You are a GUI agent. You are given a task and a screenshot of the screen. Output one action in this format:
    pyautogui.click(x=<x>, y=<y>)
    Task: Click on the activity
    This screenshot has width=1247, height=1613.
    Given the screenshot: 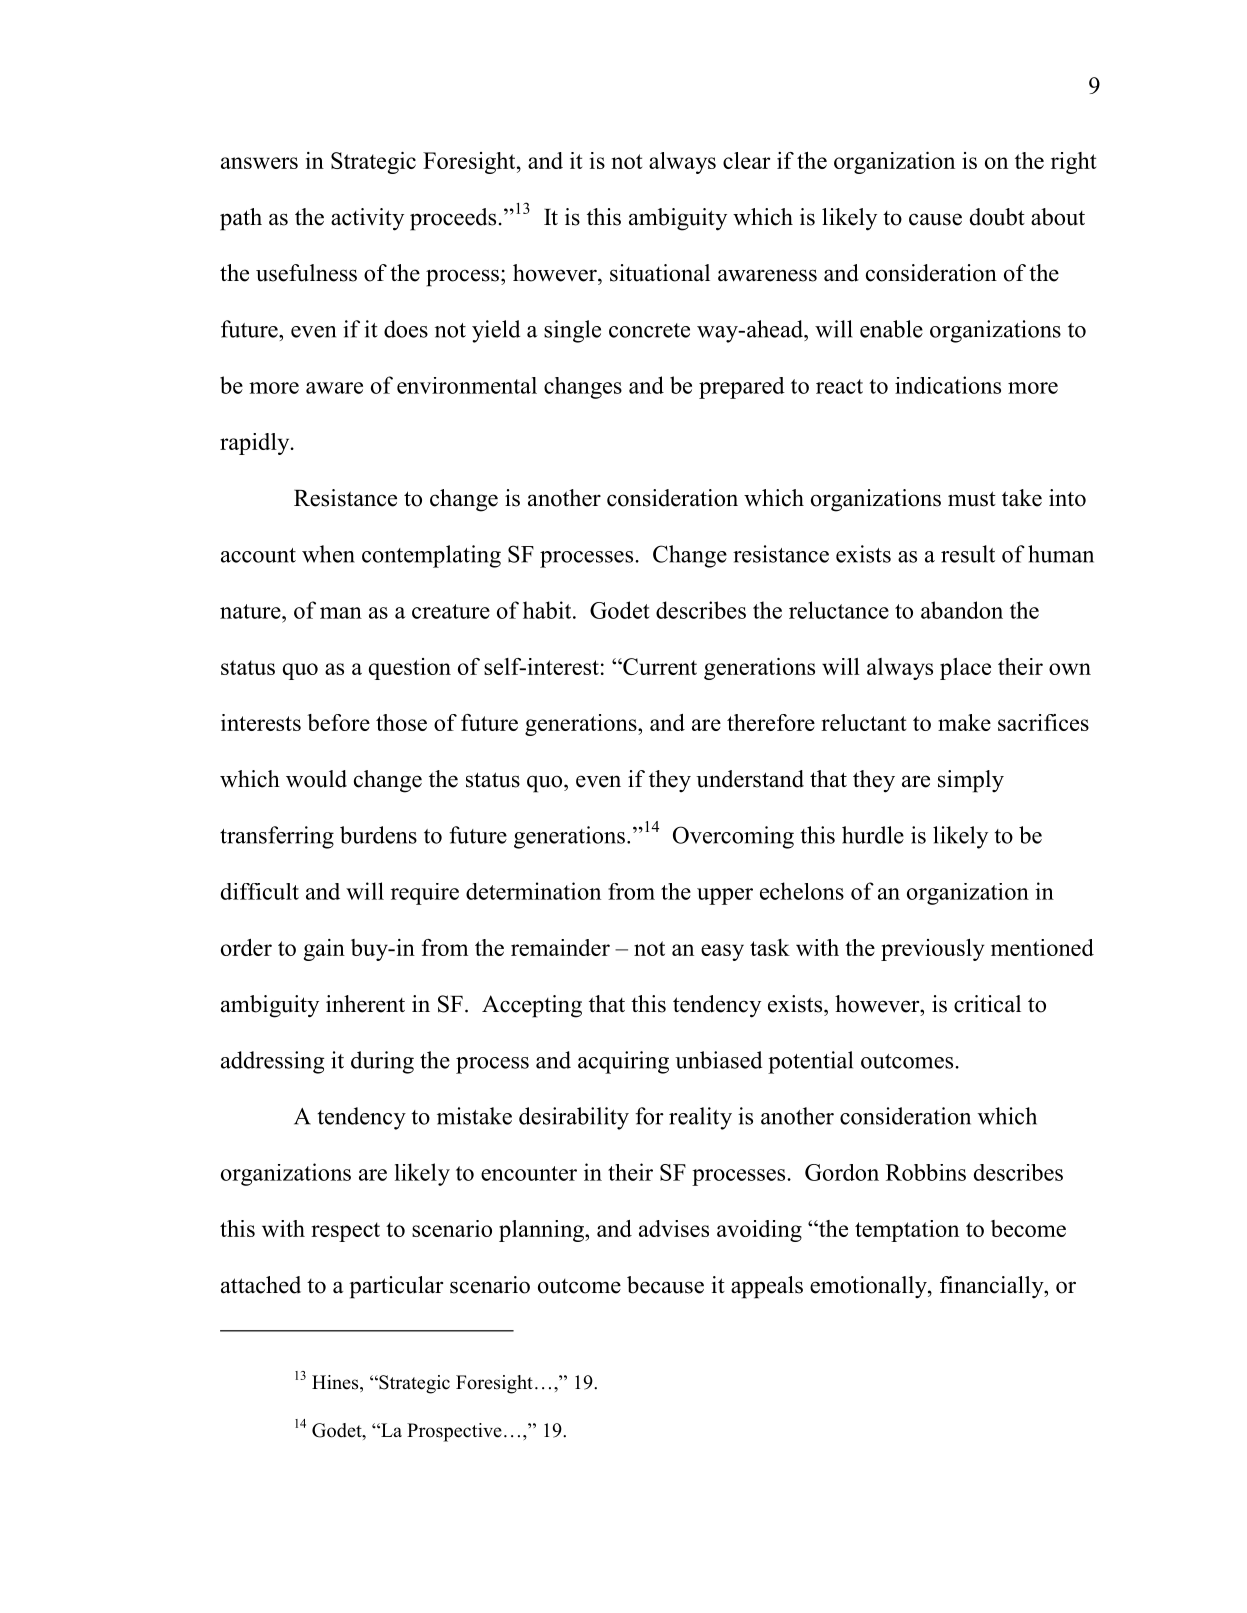 What is the action you would take?
    pyautogui.click(x=367, y=219)
